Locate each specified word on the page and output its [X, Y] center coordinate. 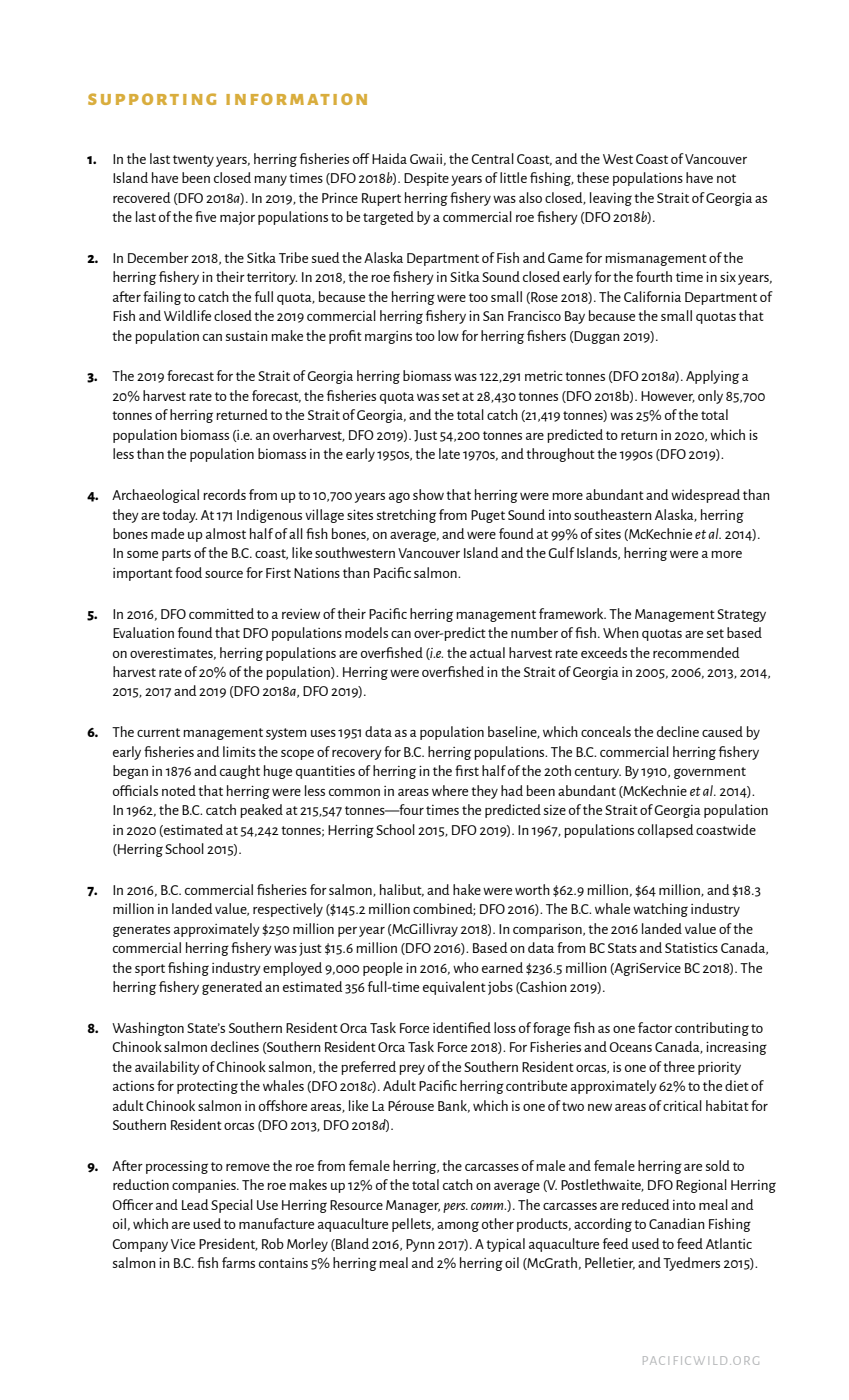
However [668, 397]
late [449, 453]
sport [150, 970]
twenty [193, 161]
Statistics [691, 948]
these [593, 177]
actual [487, 652]
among [458, 1226]
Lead [195, 1204]
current [158, 732]
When [621, 632]
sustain [247, 336]
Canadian [677, 1223]
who [466, 967]
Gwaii [426, 159]
